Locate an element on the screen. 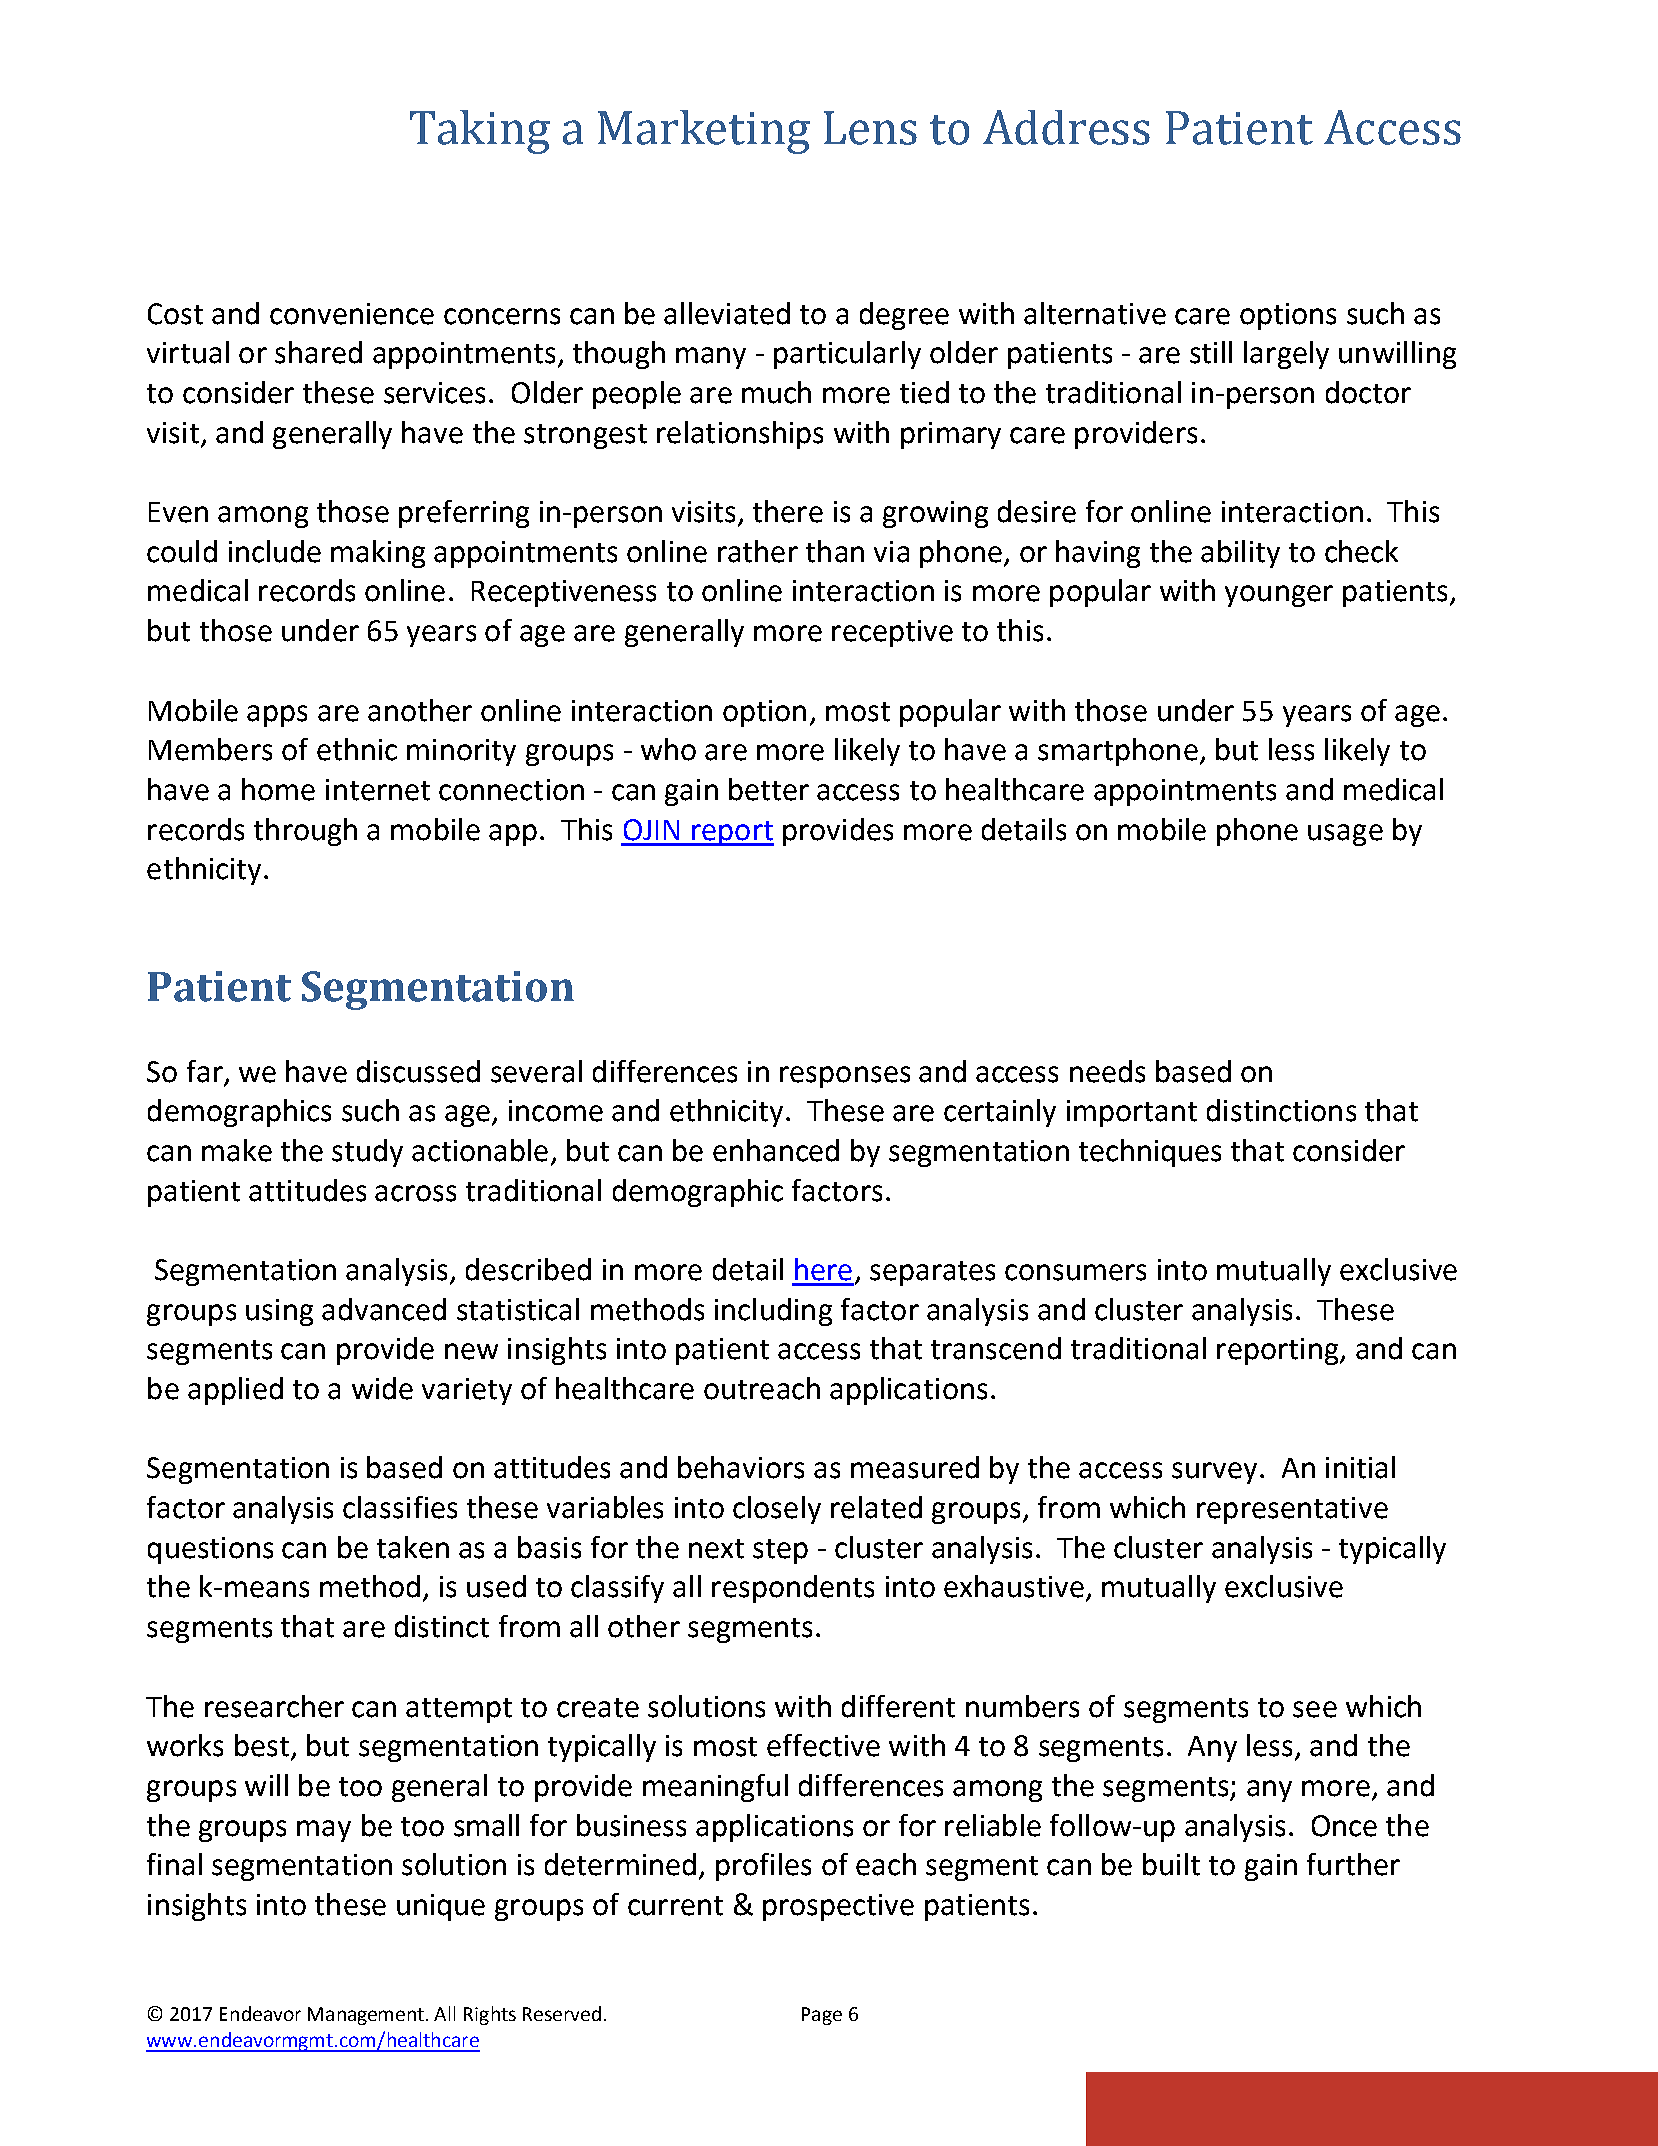  home is located at coordinates (278, 789).
